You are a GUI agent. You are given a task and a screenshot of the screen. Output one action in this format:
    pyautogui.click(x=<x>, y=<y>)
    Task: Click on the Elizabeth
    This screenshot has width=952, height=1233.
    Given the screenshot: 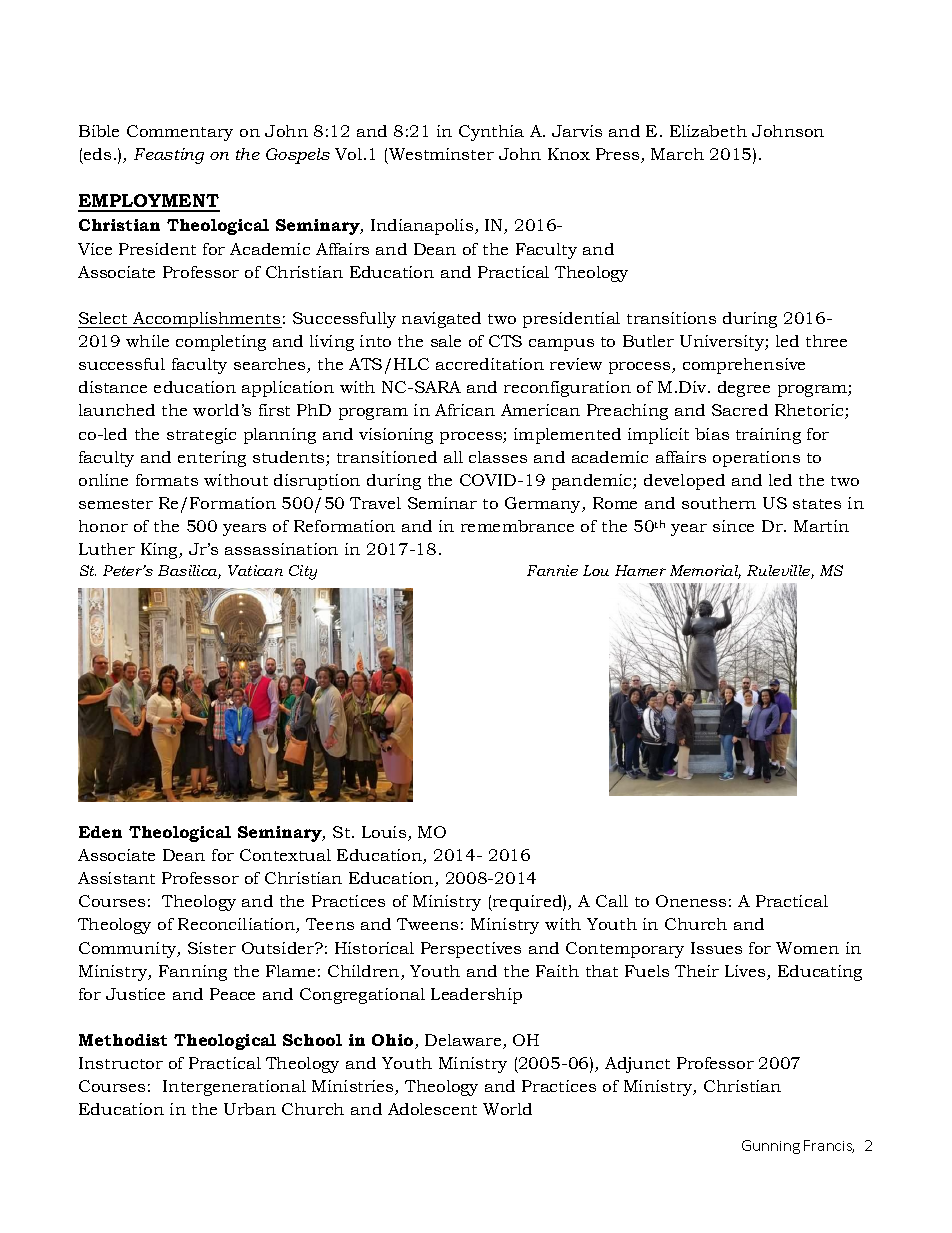 What is the action you would take?
    pyautogui.click(x=708, y=131)
